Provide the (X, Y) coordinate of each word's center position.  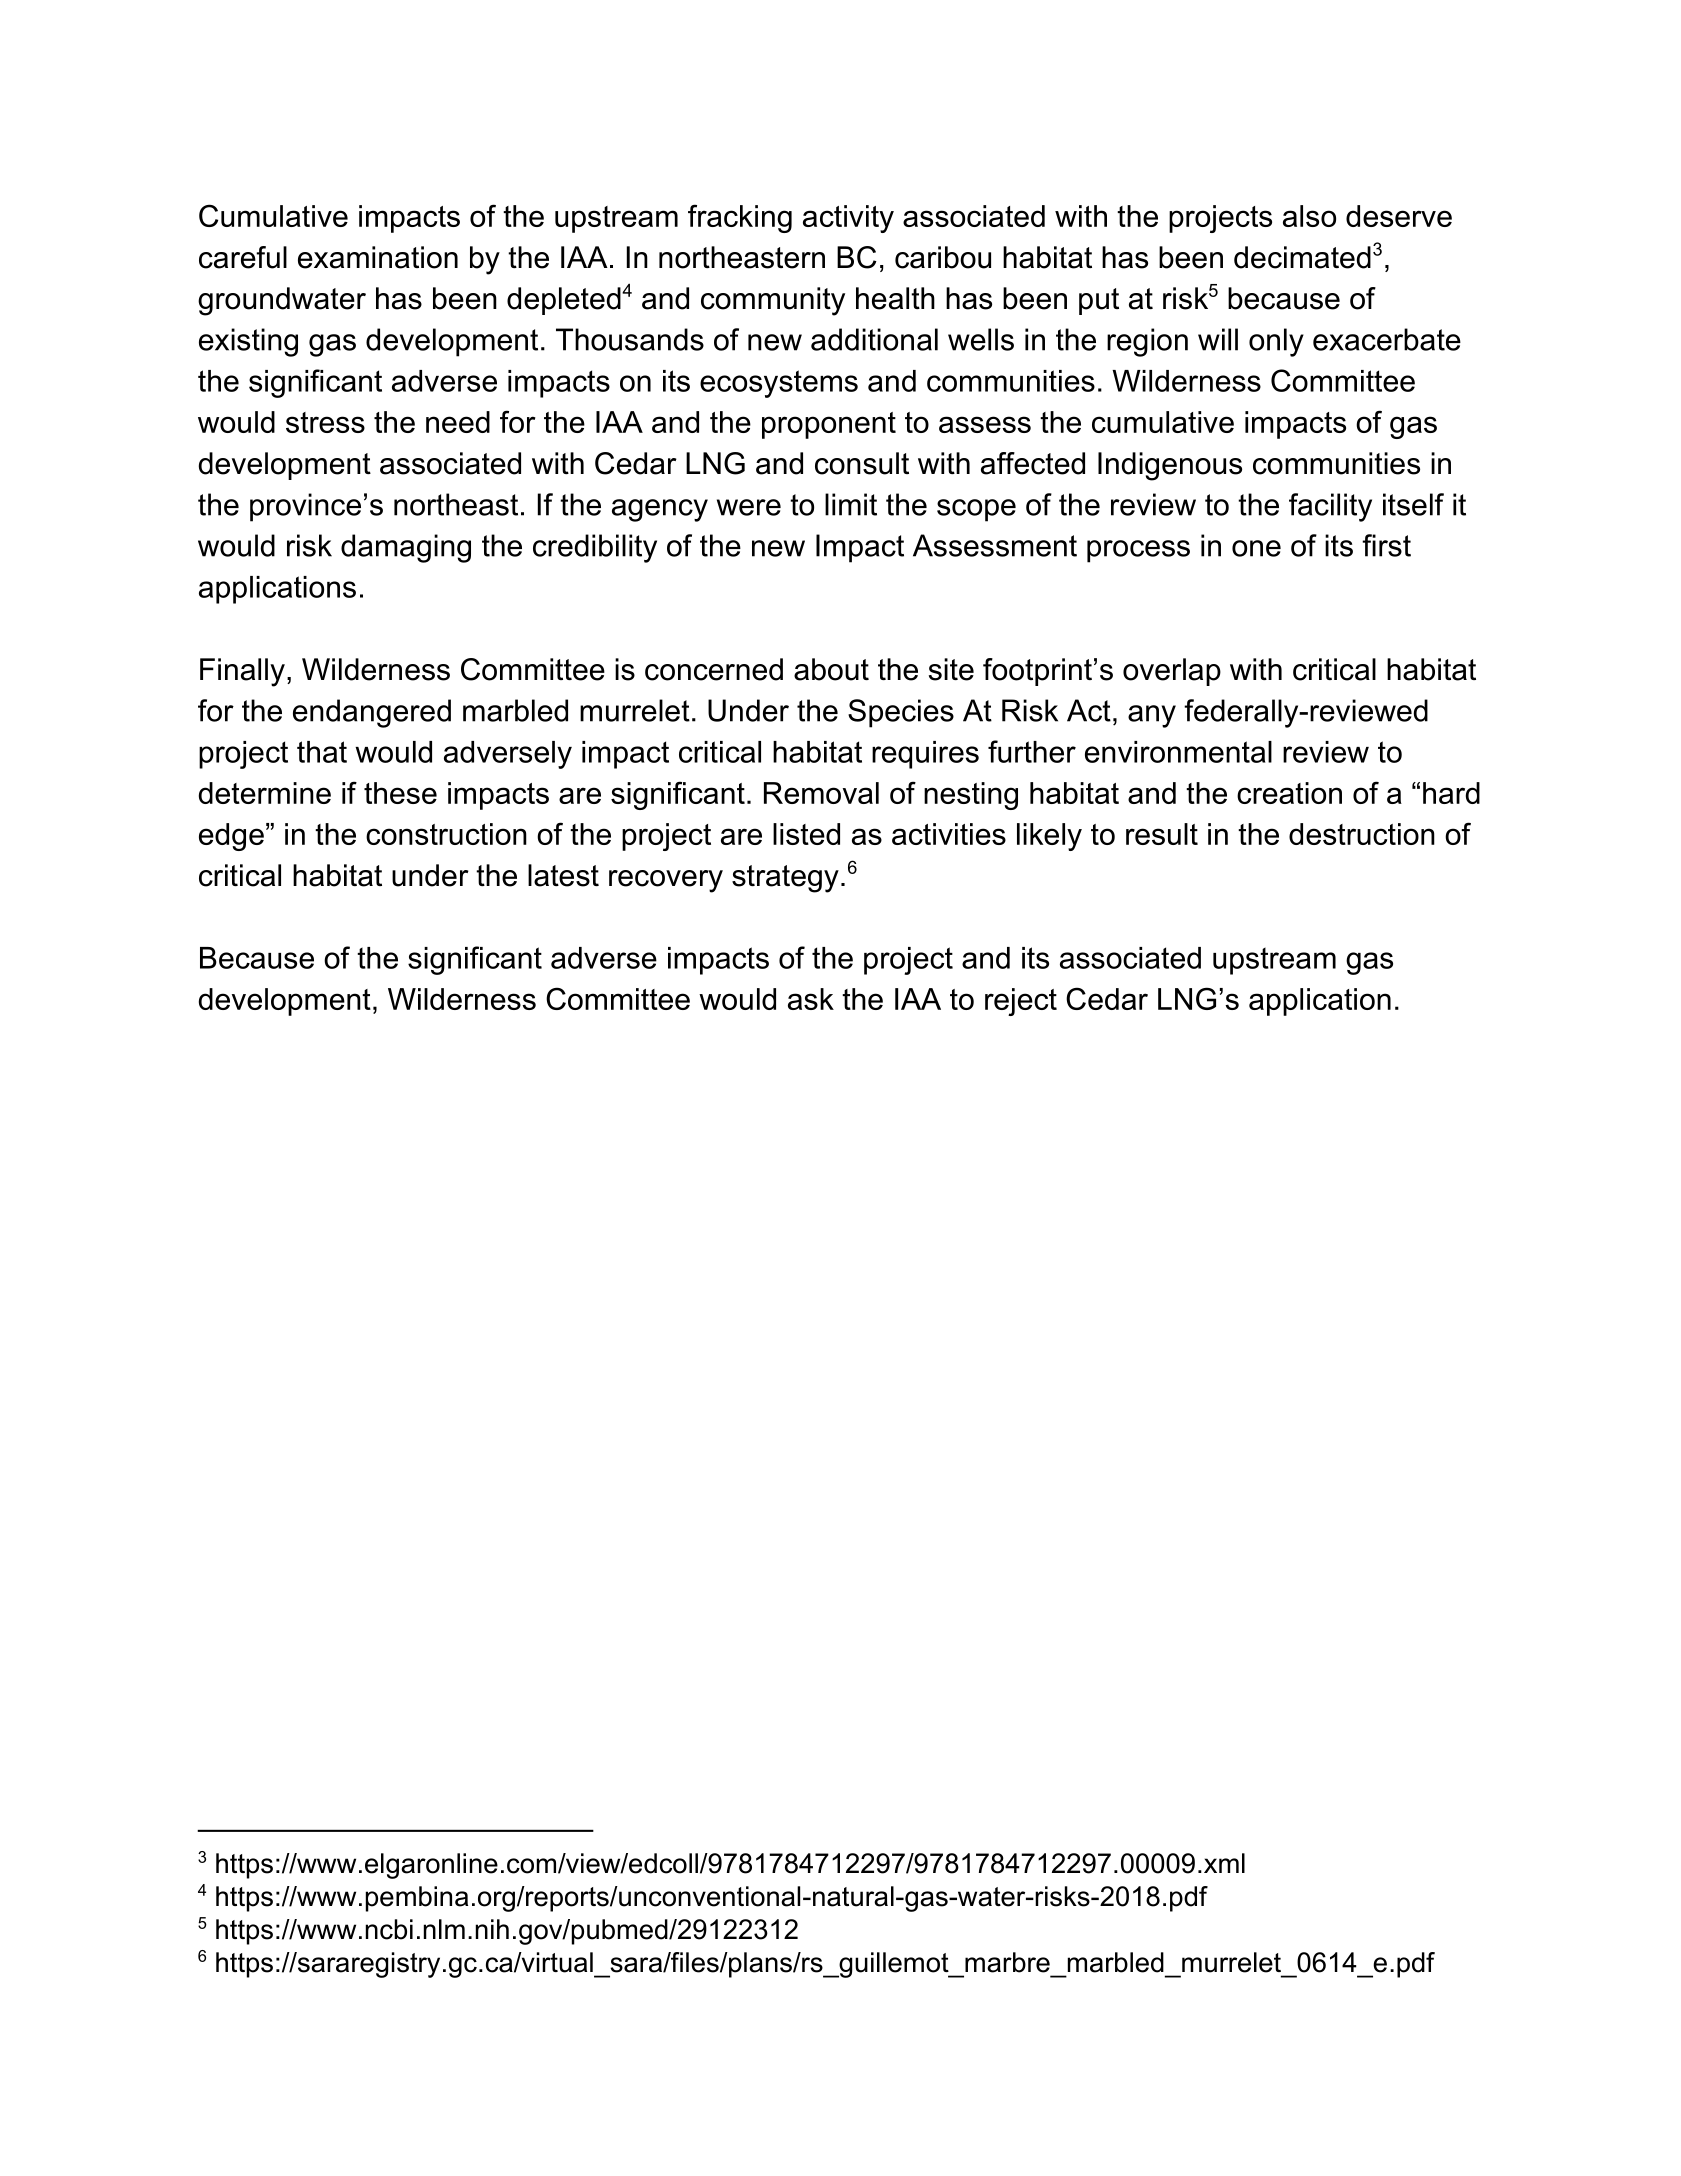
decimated (1302, 257)
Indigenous (1170, 466)
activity (848, 219)
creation (1289, 793)
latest (563, 875)
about (831, 669)
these (400, 793)
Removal (821, 793)
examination (378, 257)
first (1386, 545)
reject (1021, 1002)
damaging (406, 548)
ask (811, 999)
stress (325, 422)
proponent (829, 425)
